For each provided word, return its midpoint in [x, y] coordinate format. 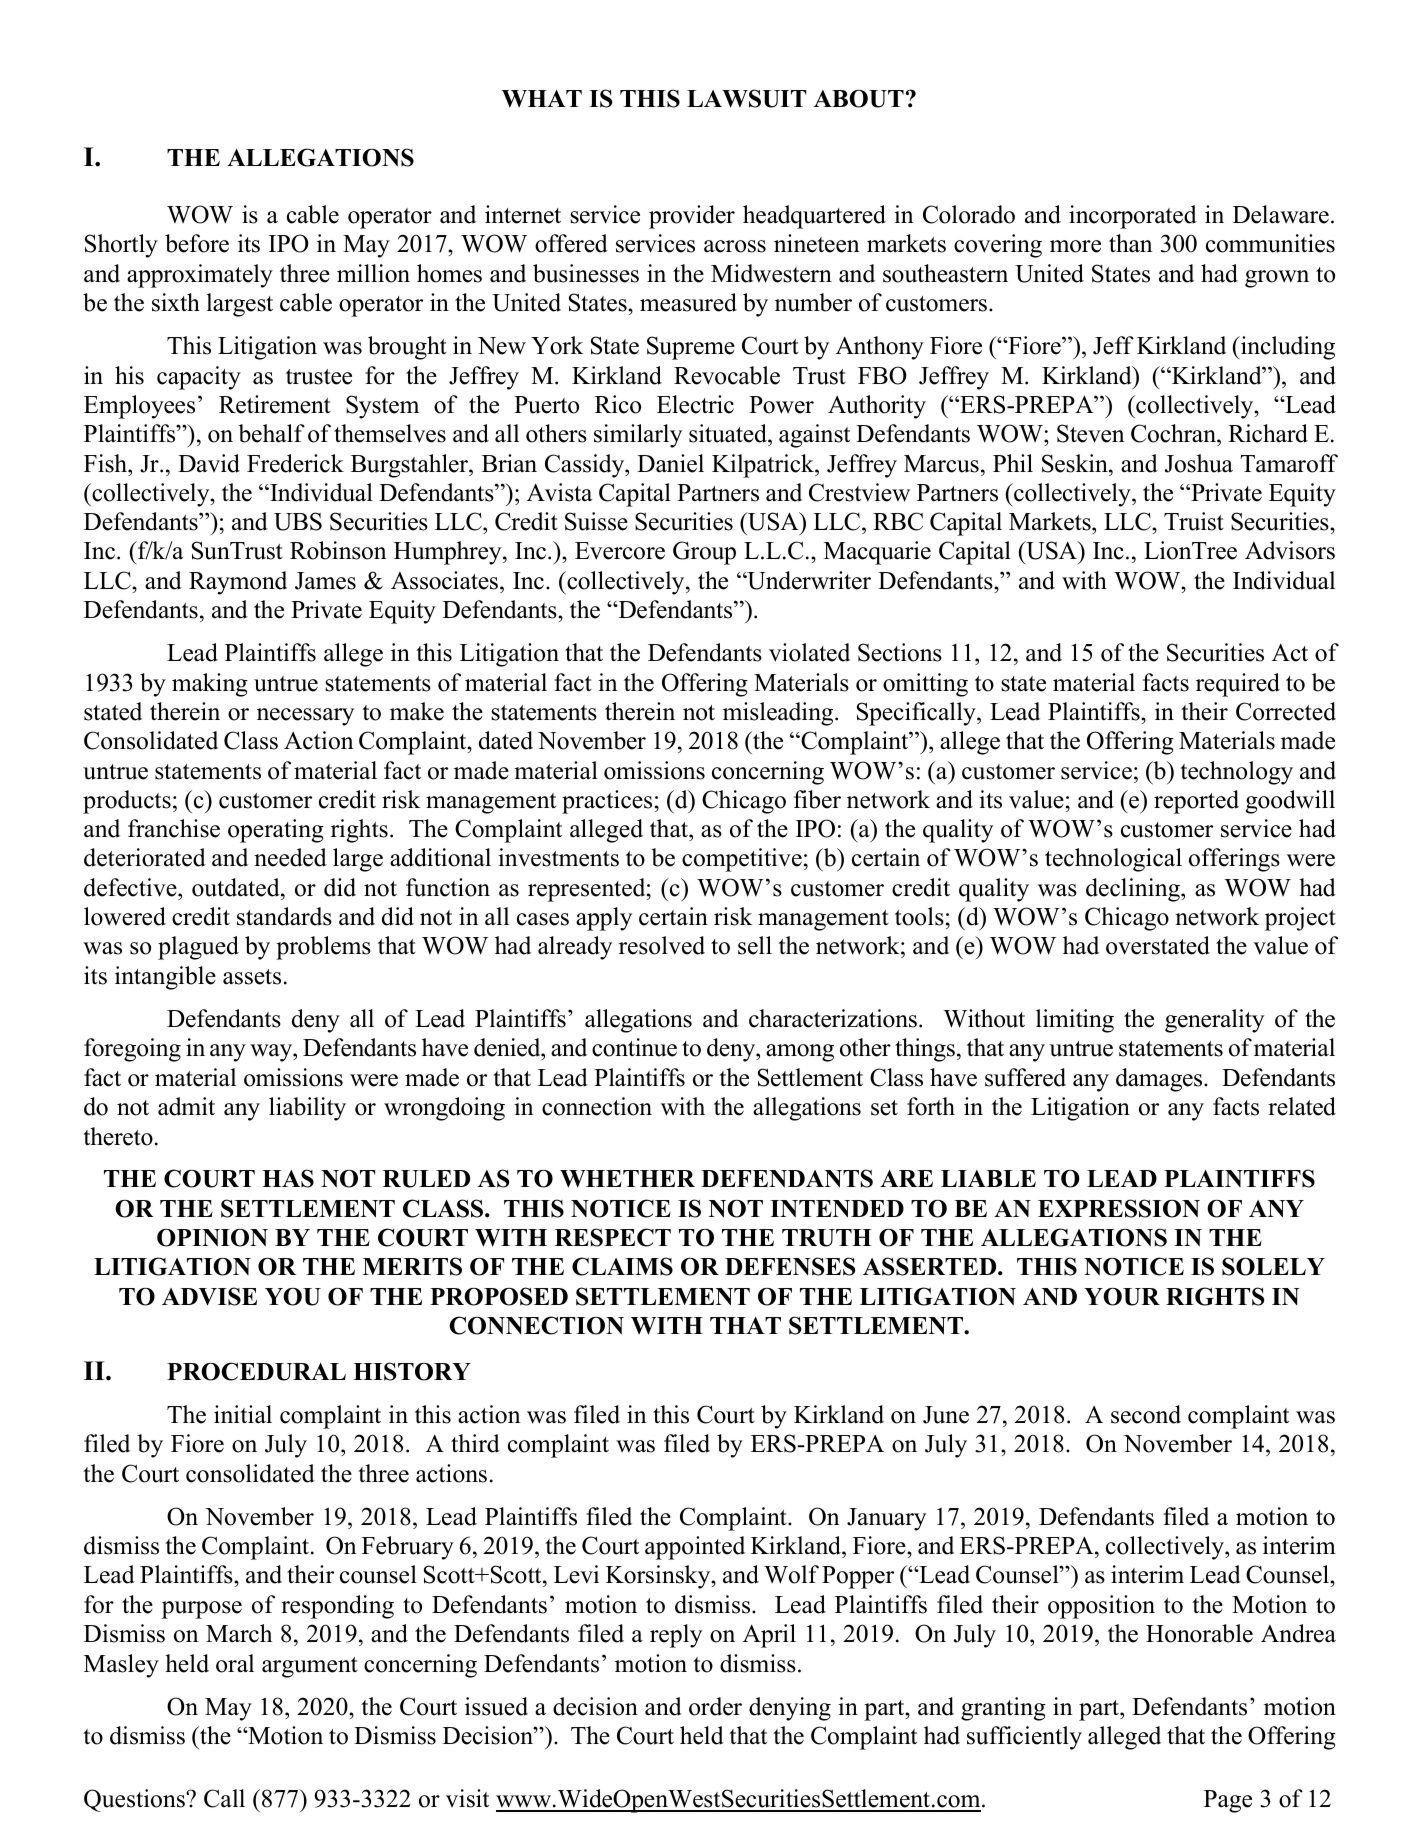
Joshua [1199, 463]
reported [1196, 802]
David [209, 463]
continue [634, 1047]
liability [307, 1109]
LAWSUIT [746, 98]
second [1146, 1414]
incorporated [1133, 217]
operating [276, 831]
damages [1160, 1080]
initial [243, 1414]
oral [235, 1663]
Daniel [670, 463]
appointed [695, 1548]
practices [607, 802]
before [197, 243]
